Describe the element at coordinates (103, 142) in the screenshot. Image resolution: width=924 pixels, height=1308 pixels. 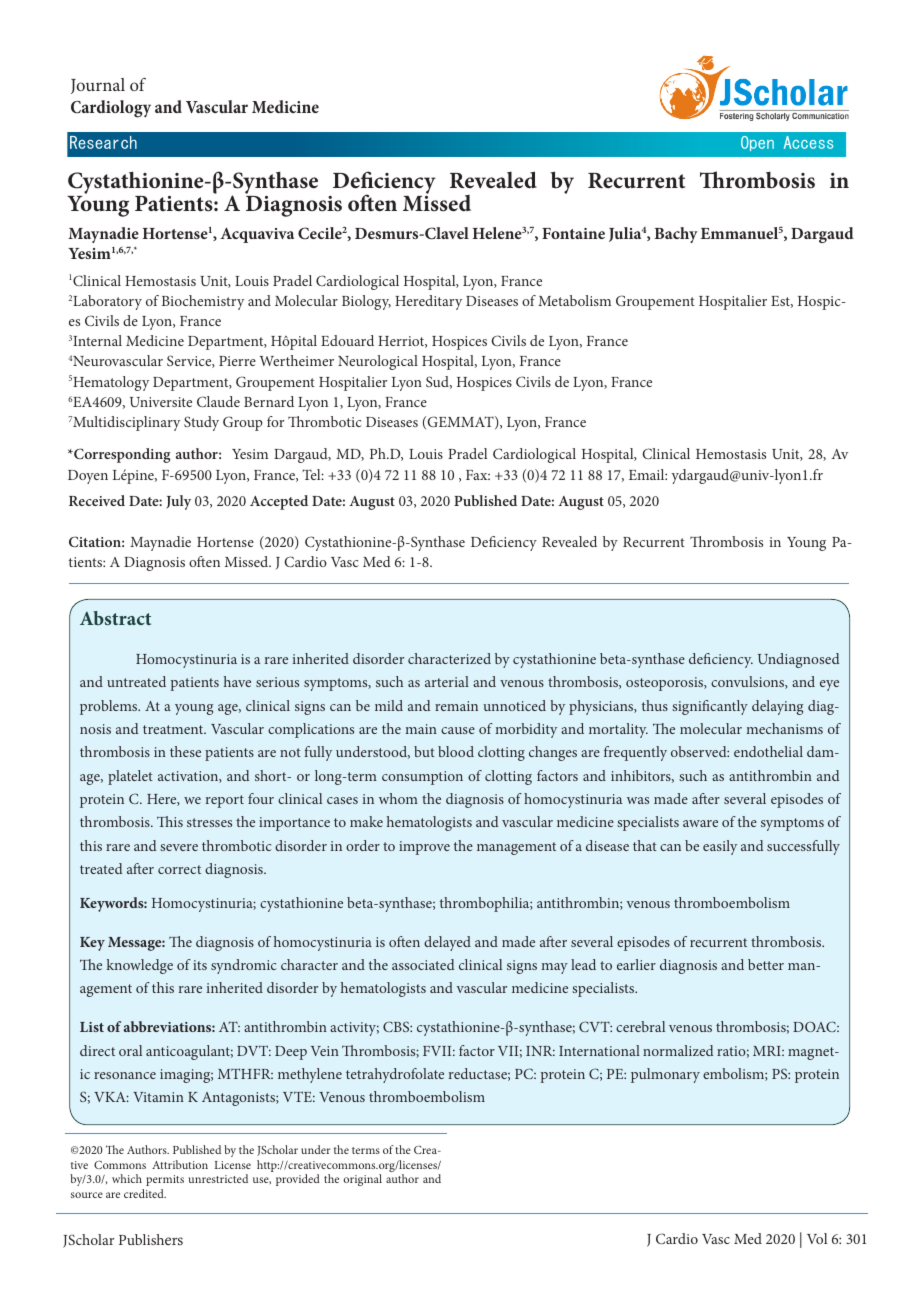
I see `Research` at that location.
